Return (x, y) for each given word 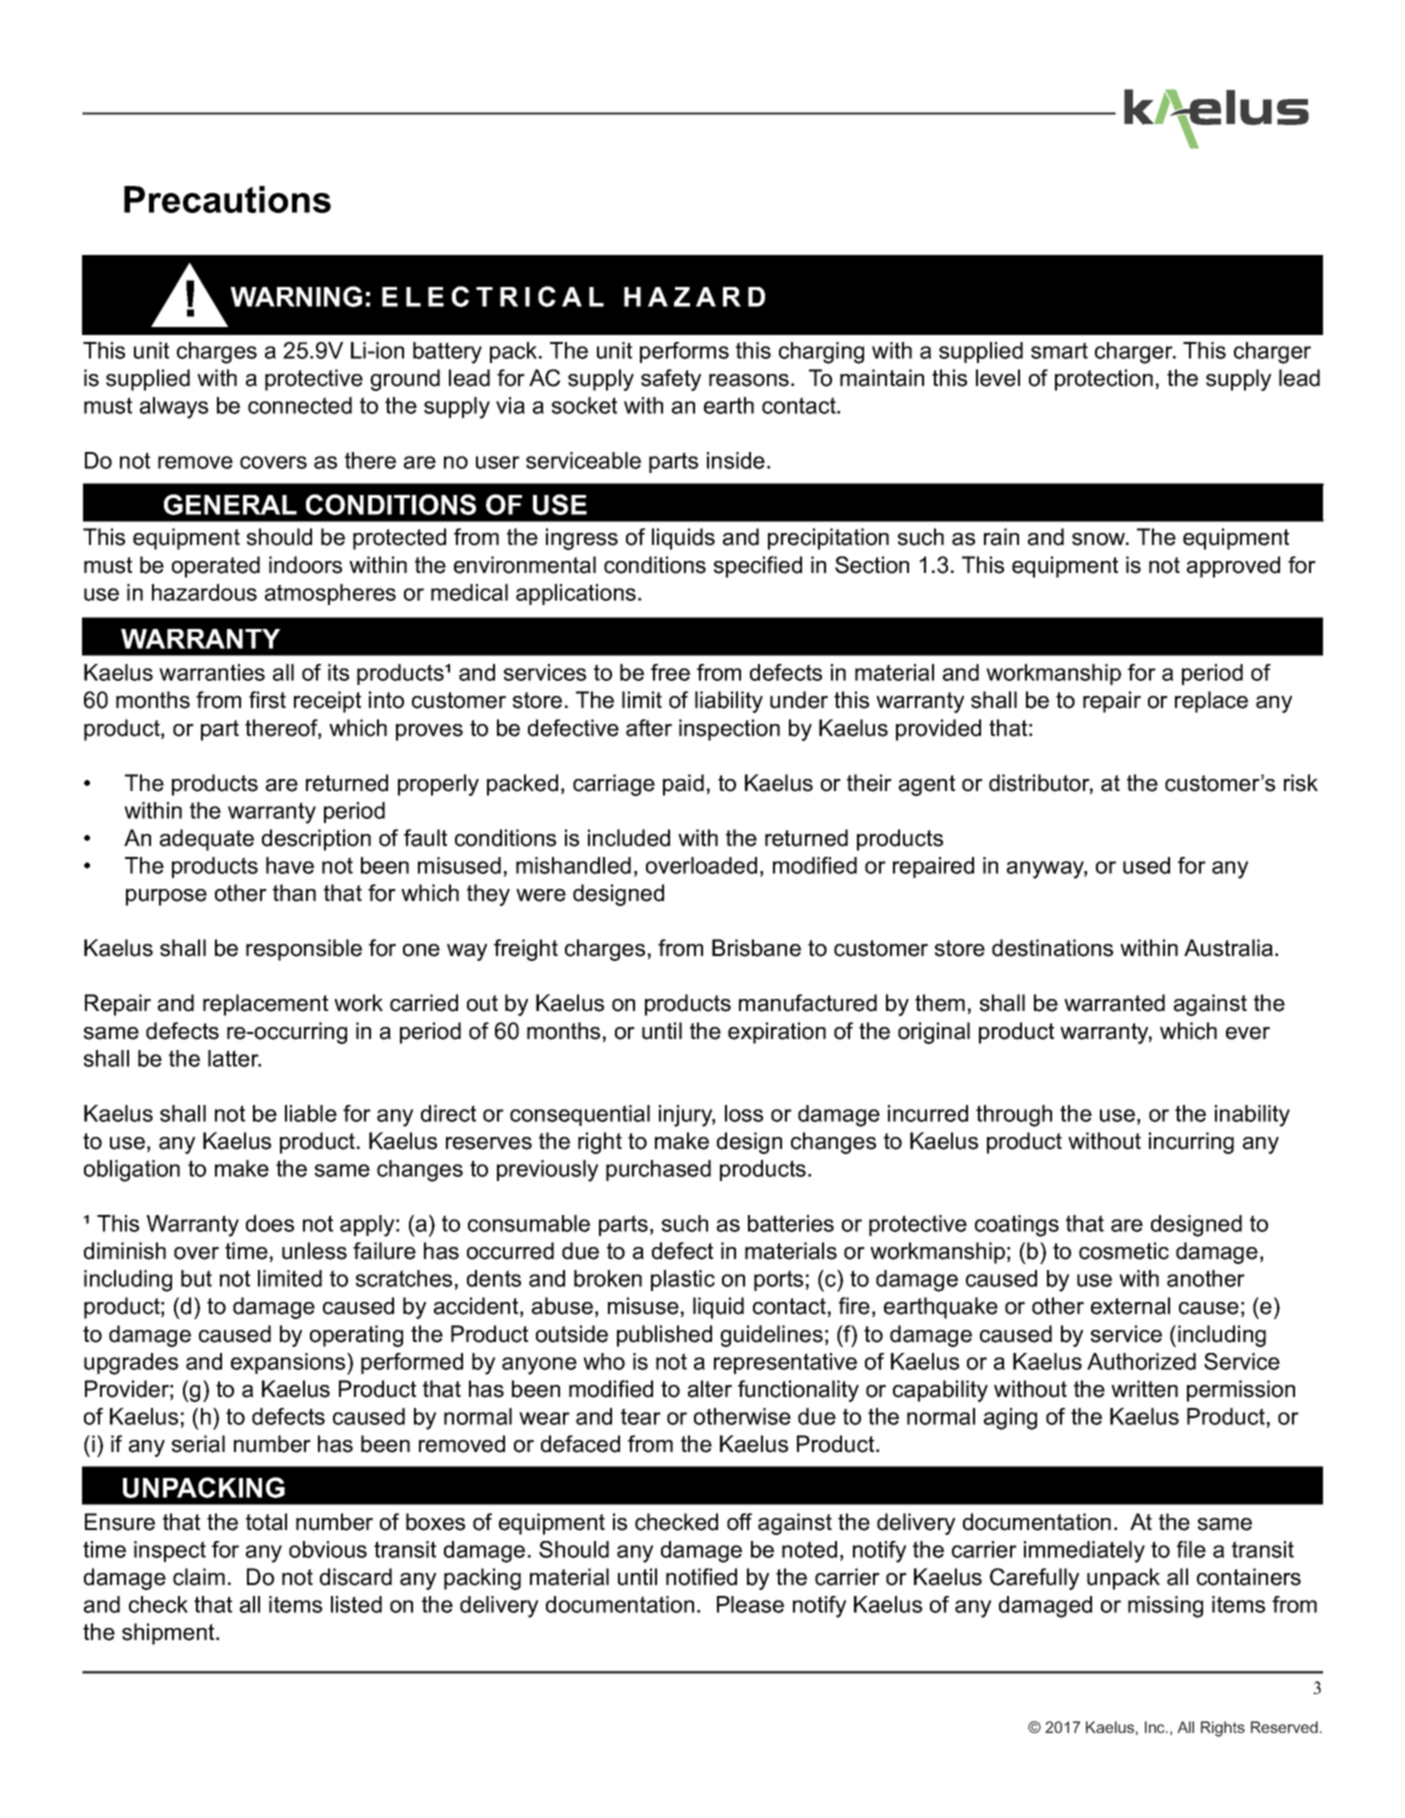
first (267, 700)
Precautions (227, 199)
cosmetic (1124, 1251)
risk (1301, 783)
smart (1059, 350)
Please (750, 1604)
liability (729, 702)
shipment (169, 1634)
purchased (658, 1170)
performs (684, 352)
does (270, 1223)
